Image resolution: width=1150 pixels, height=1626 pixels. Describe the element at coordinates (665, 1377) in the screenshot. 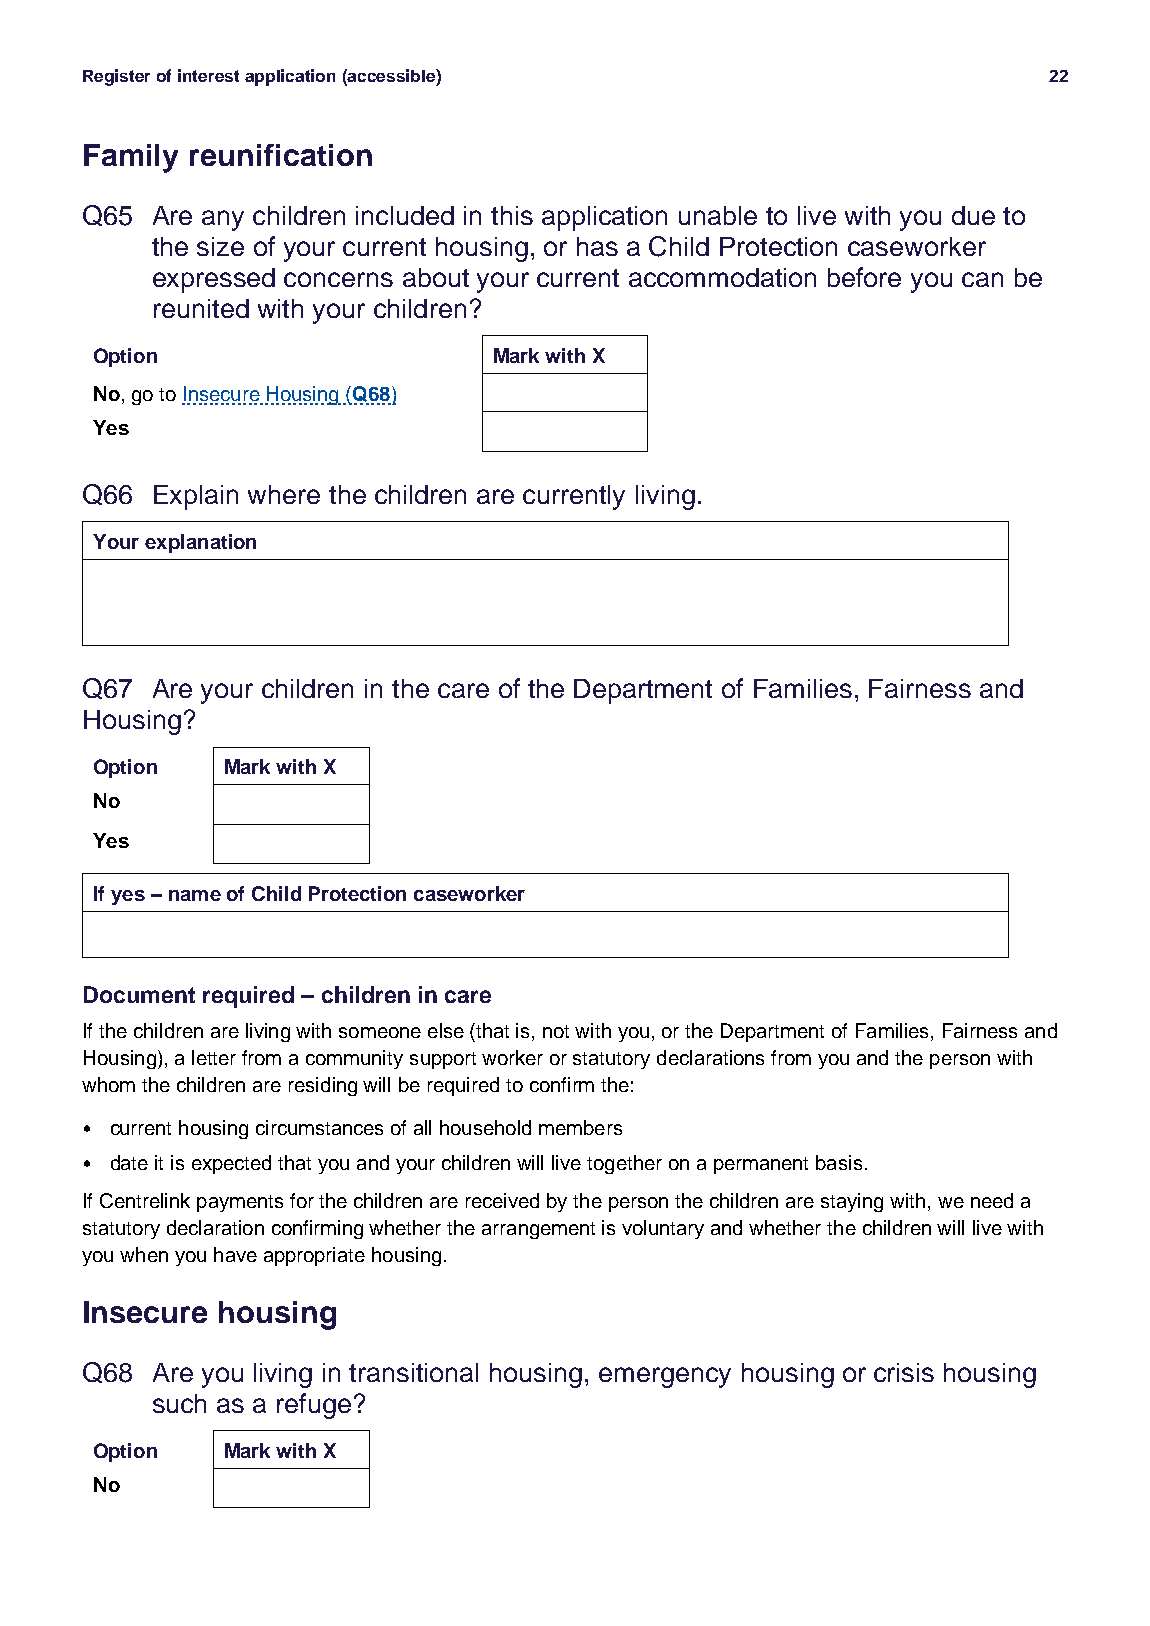

I see `emergency` at that location.
